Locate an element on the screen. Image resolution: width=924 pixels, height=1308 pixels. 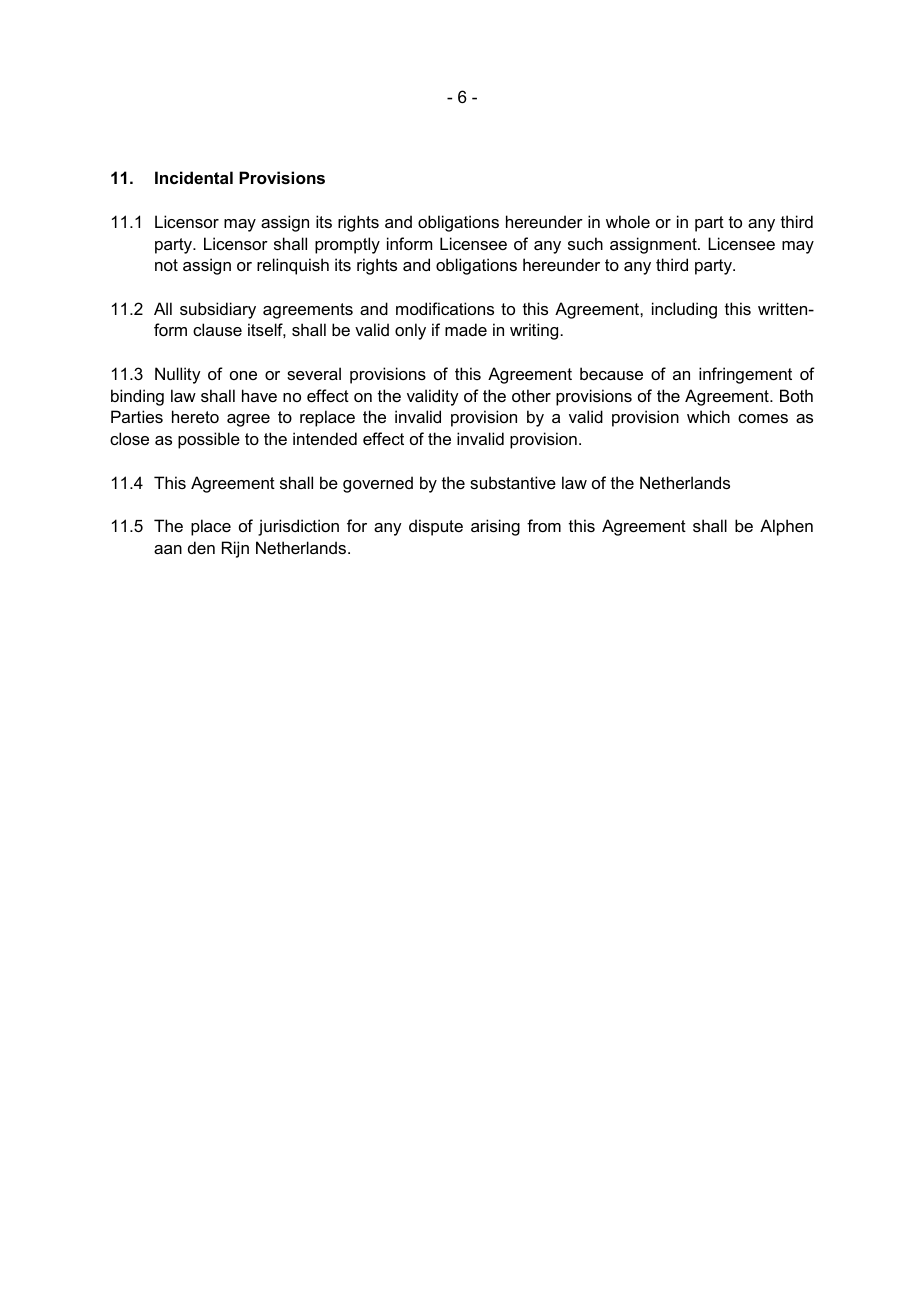
such is located at coordinates (585, 243).
